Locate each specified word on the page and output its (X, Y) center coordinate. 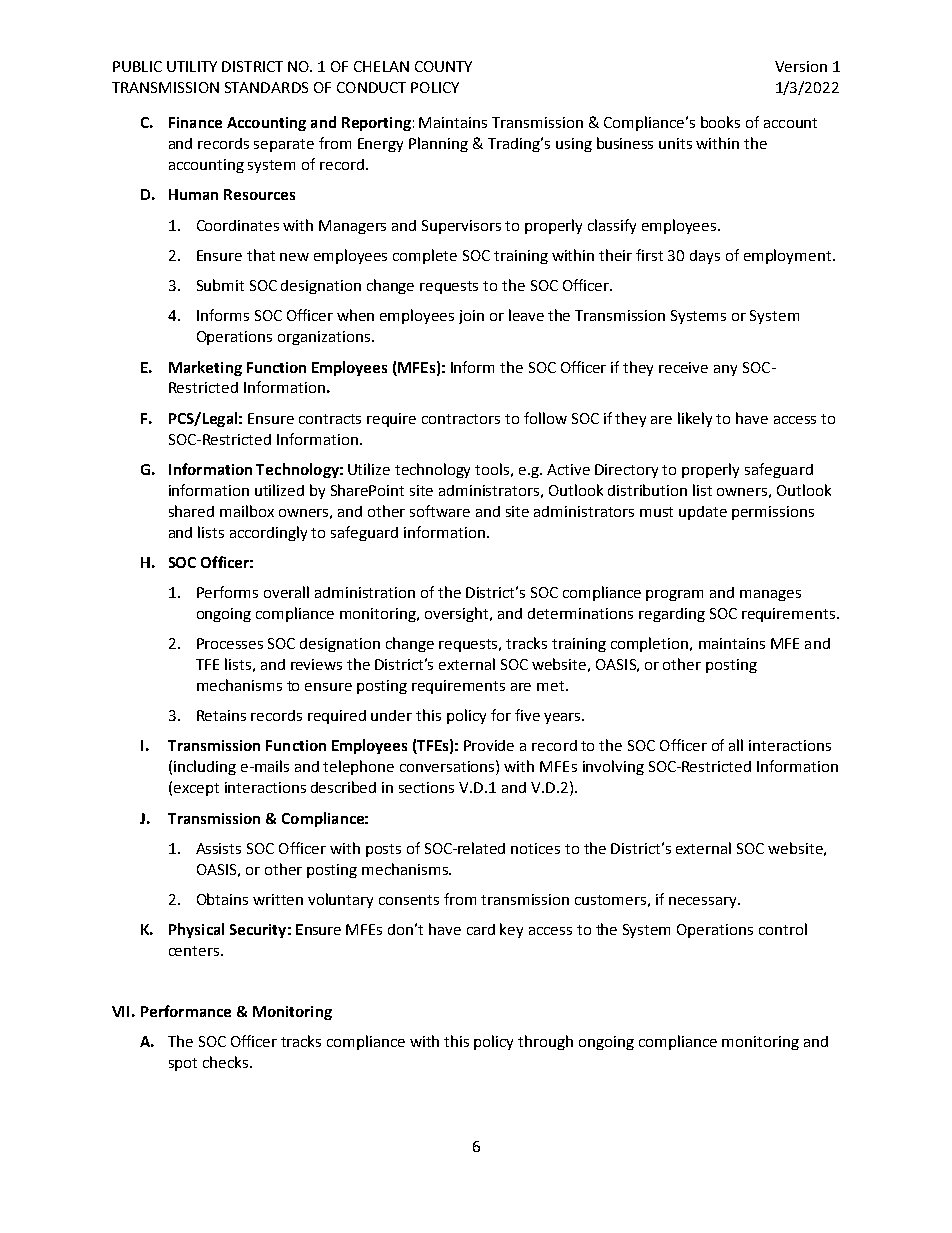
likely (695, 419)
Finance (195, 122)
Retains (221, 715)
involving (613, 767)
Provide (489, 745)
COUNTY (443, 66)
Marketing (205, 368)
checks (227, 1062)
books (720, 122)
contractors (461, 419)
